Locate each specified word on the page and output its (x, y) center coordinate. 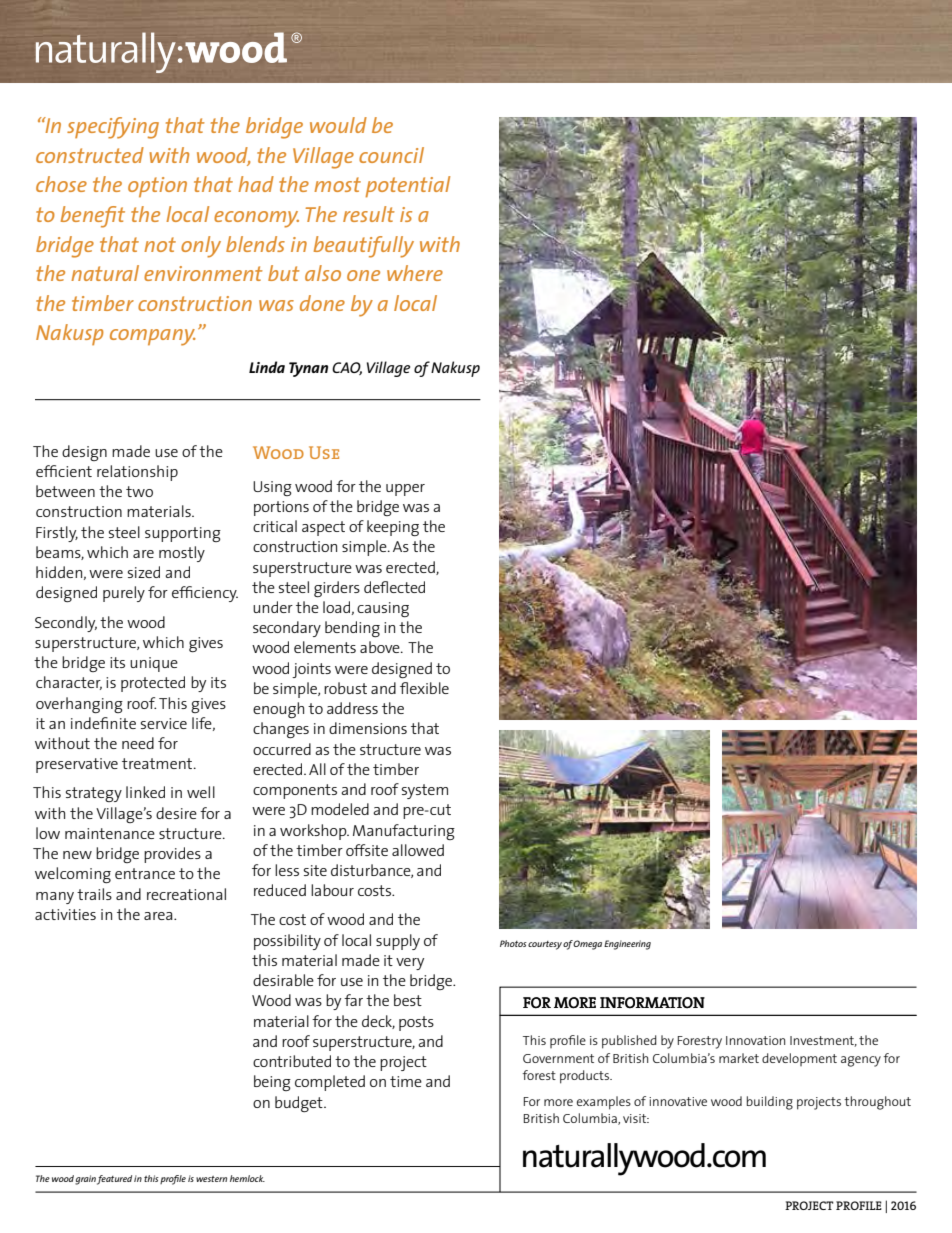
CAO (347, 368)
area (159, 916)
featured (114, 1180)
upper (405, 490)
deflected (394, 587)
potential (407, 187)
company (153, 337)
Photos (513, 943)
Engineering (627, 945)
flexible (424, 688)
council (391, 155)
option (157, 187)
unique (154, 664)
